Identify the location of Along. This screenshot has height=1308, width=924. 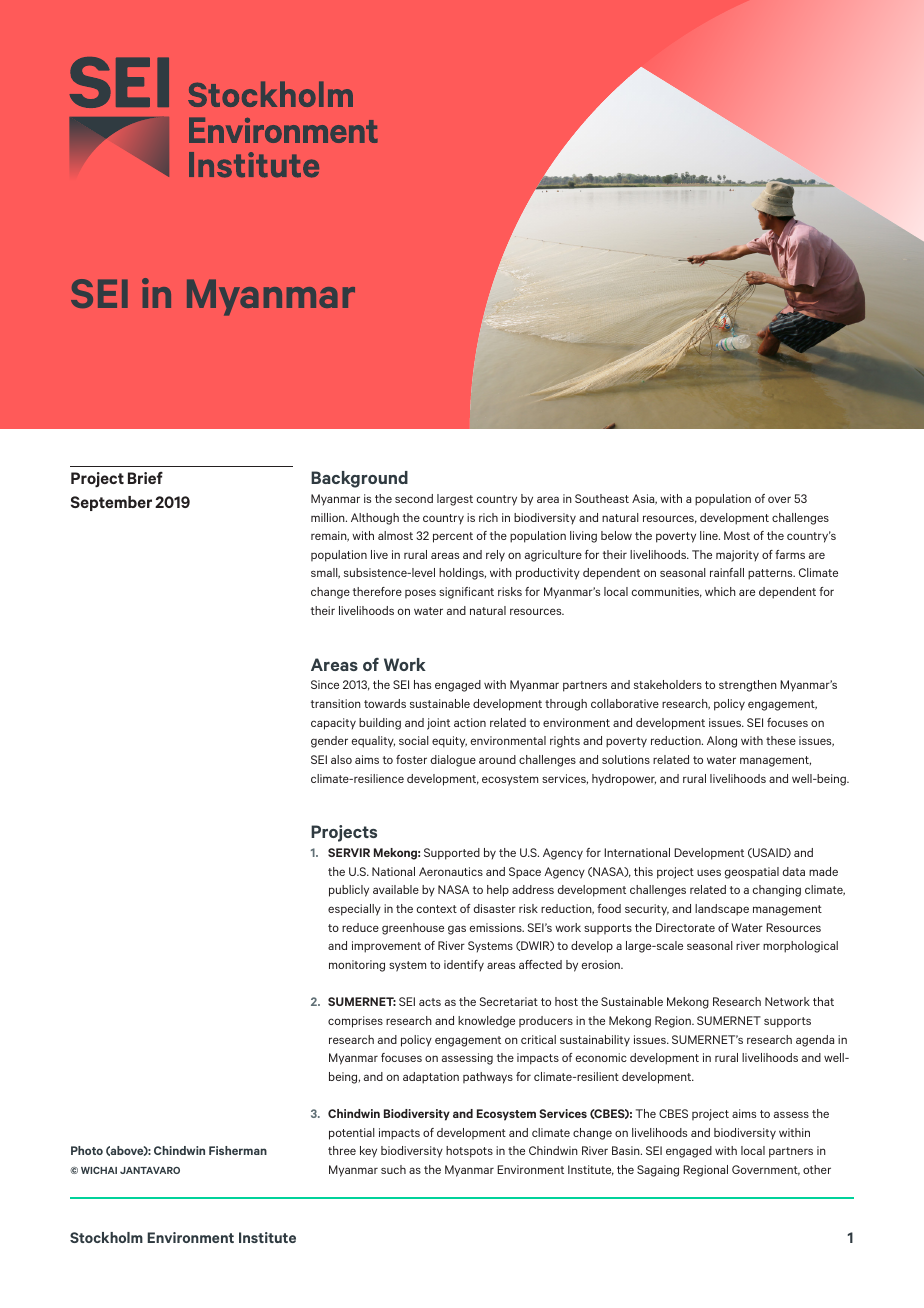
(722, 742).
